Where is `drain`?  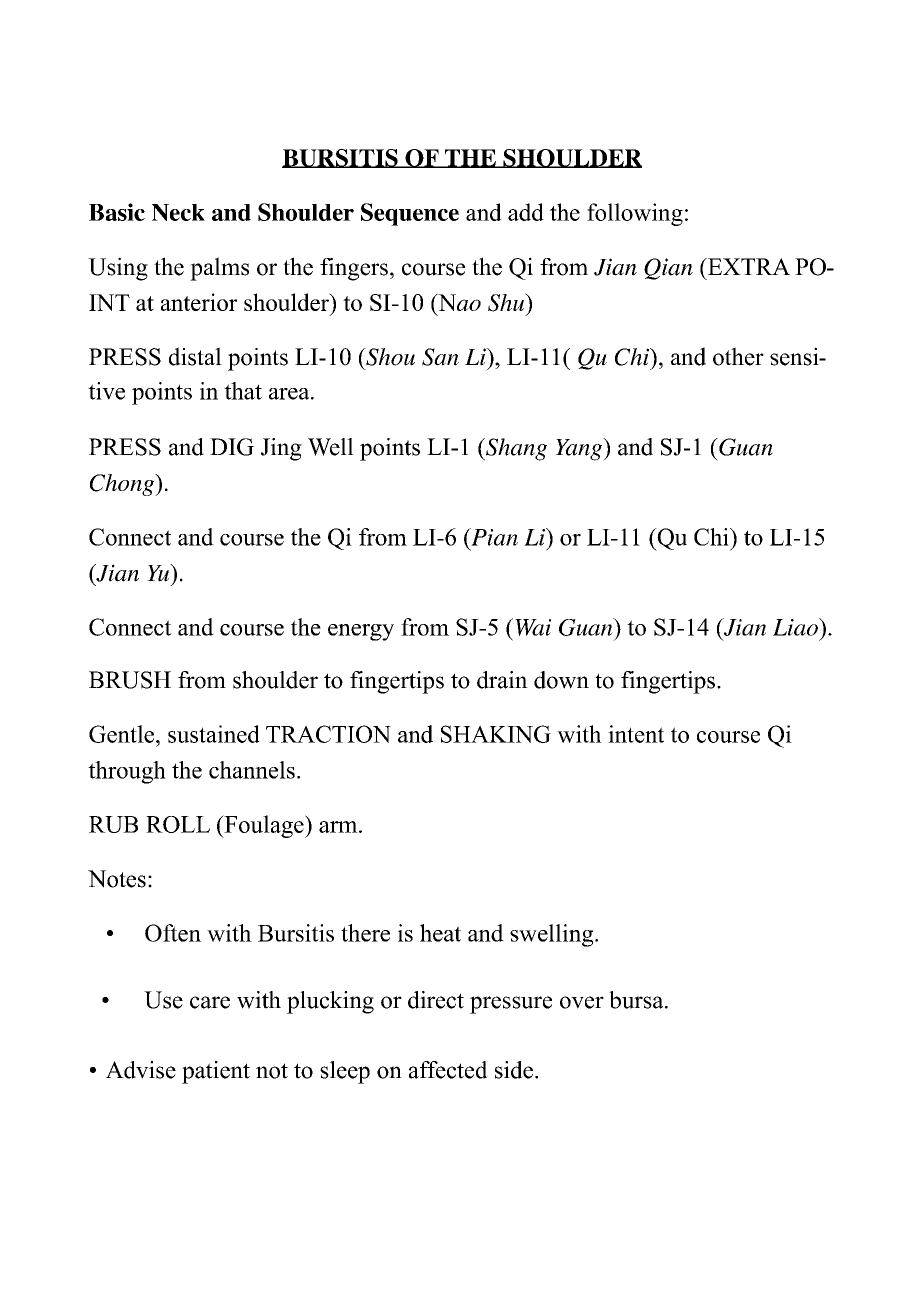
drain is located at coordinates (502, 680).
